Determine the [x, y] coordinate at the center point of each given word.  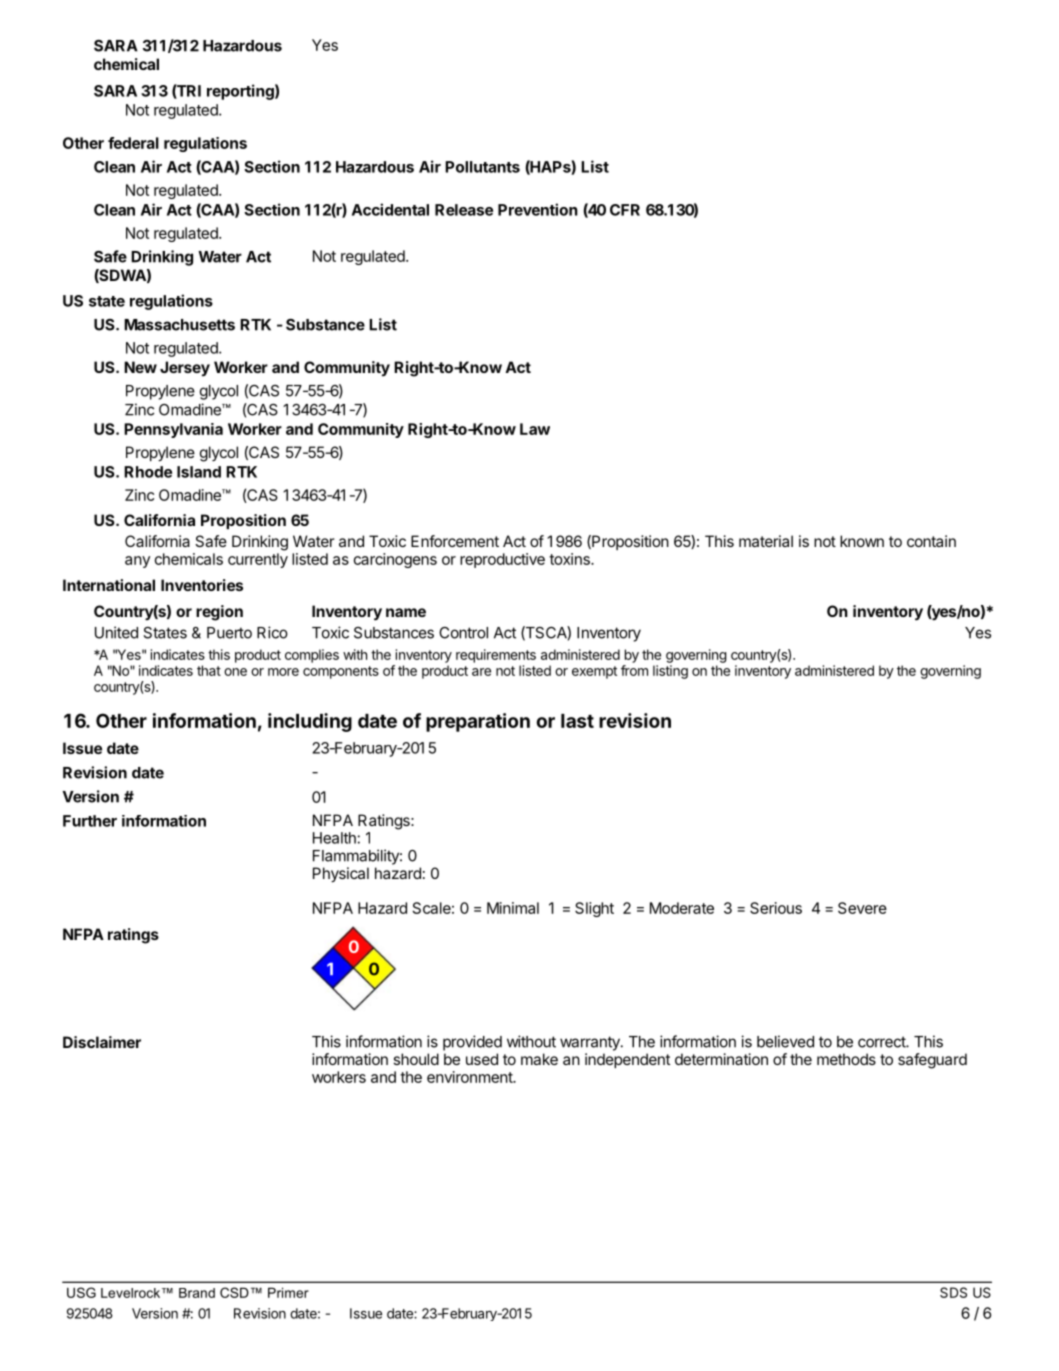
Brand [197, 1293]
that [209, 670]
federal [133, 143]
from [634, 670]
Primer [288, 1292]
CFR [625, 210]
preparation [478, 722]
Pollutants [482, 167]
